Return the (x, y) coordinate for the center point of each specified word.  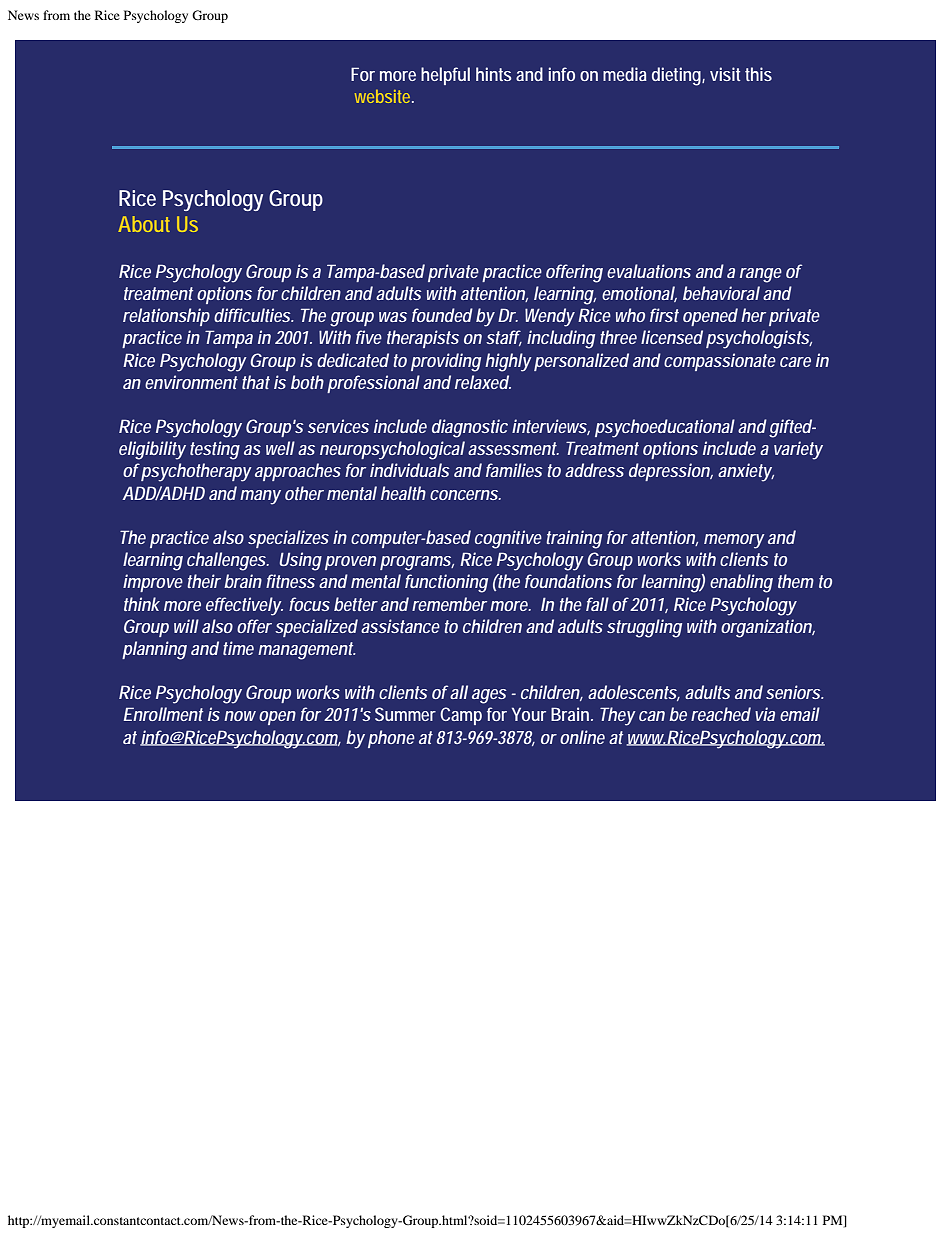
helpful (445, 76)
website (384, 96)
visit (725, 74)
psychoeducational (665, 428)
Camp (461, 716)
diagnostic (470, 428)
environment (191, 382)
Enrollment (163, 714)
